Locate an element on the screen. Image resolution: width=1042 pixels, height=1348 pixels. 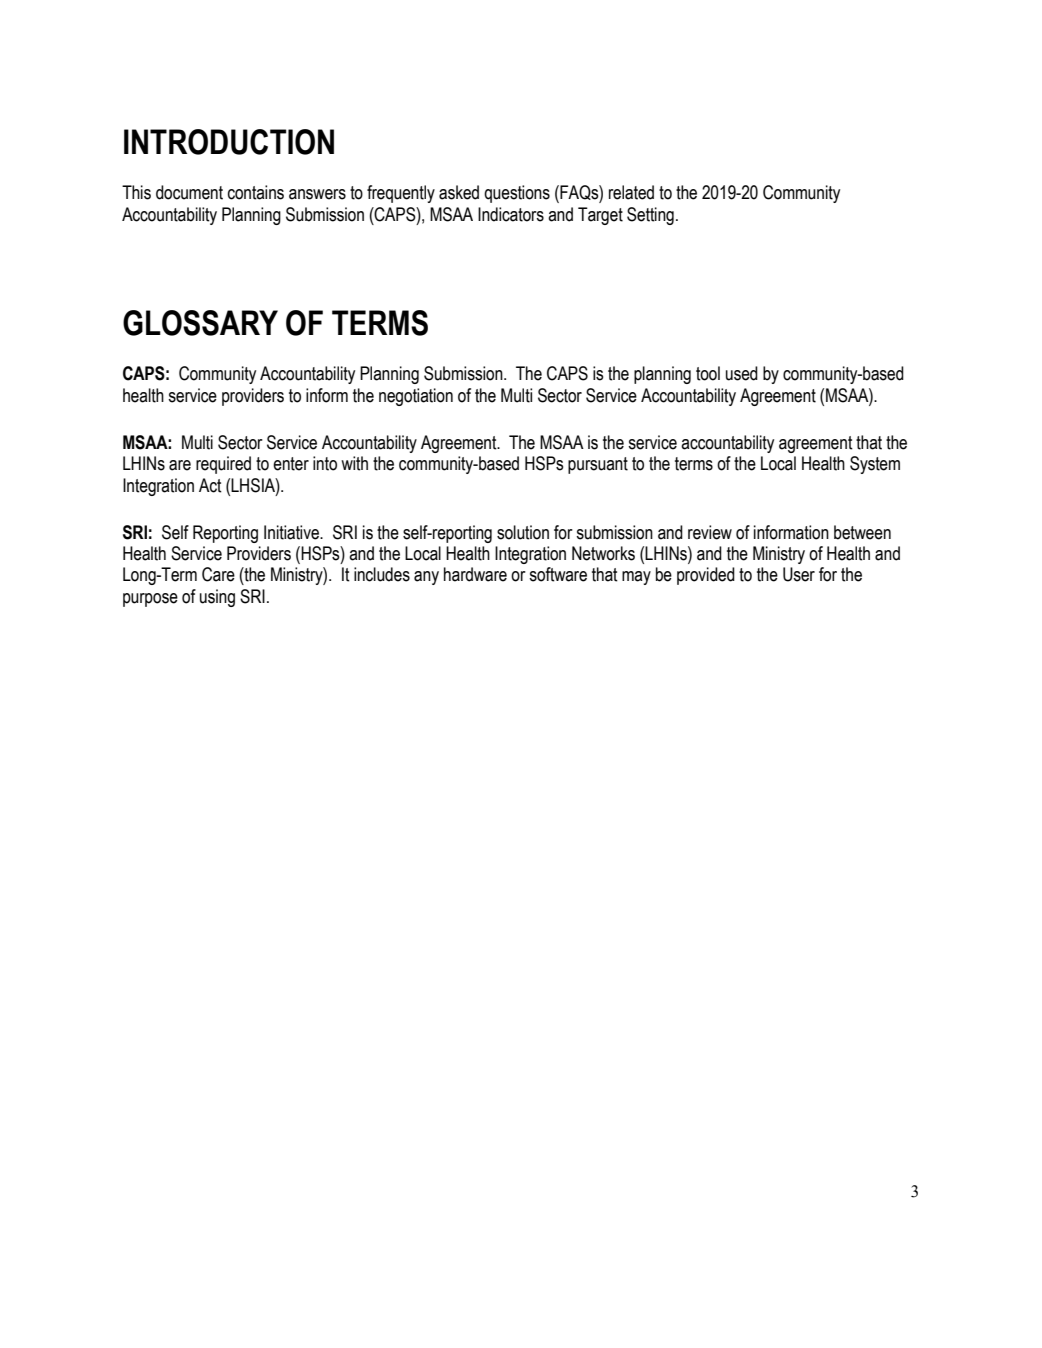
Indicators is located at coordinates (511, 214).
